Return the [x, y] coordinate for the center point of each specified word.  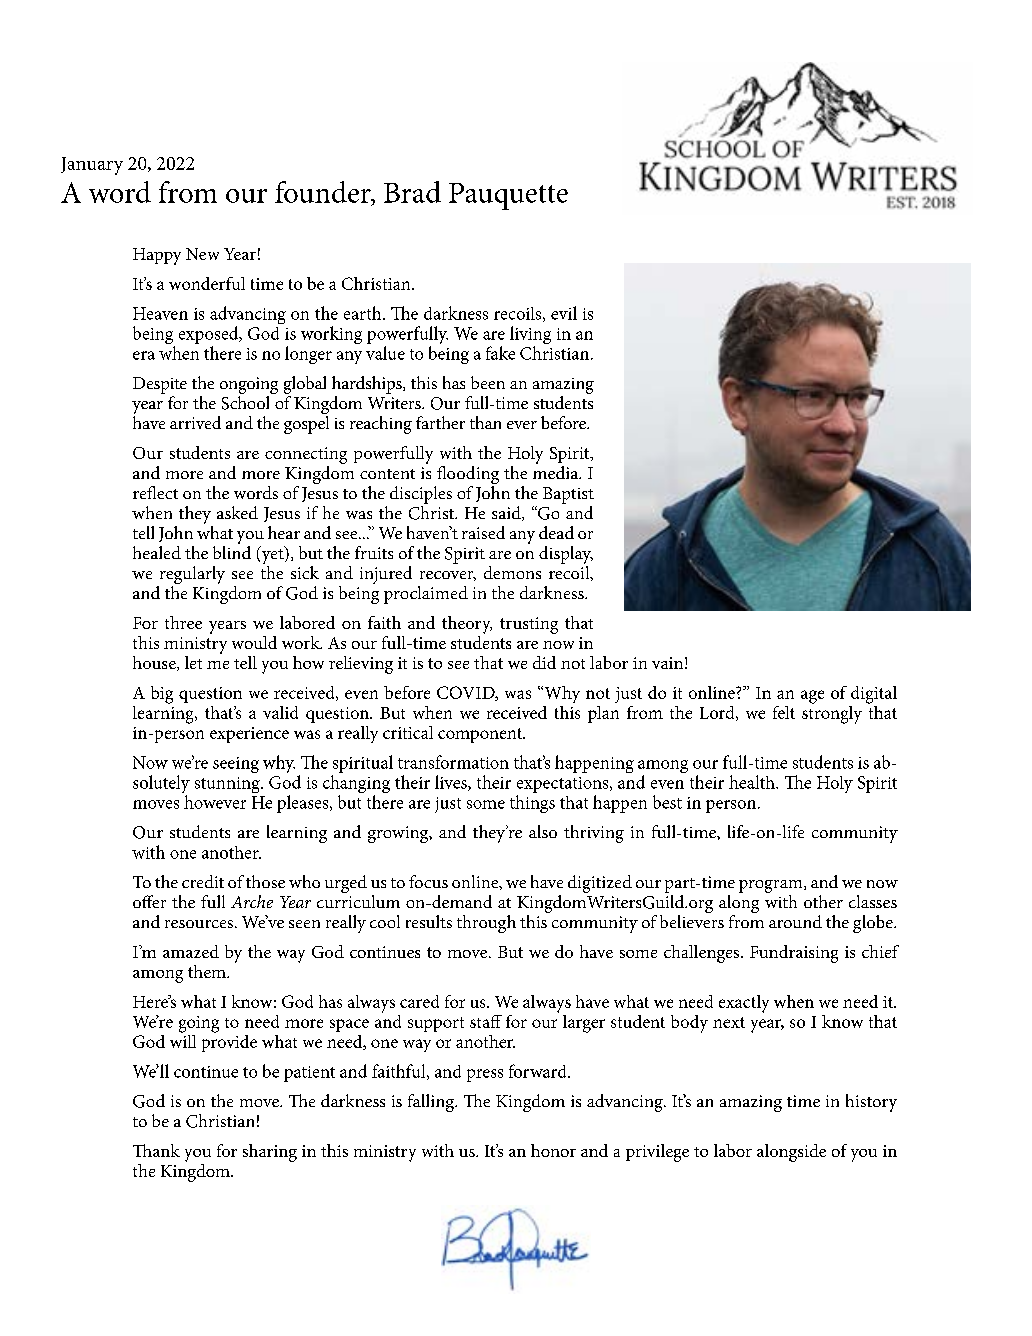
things [532, 804]
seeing [236, 765]
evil [564, 313]
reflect [155, 492]
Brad [412, 192]
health [753, 782]
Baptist [568, 495]
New [202, 254]
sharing [270, 1153]
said [507, 513]
